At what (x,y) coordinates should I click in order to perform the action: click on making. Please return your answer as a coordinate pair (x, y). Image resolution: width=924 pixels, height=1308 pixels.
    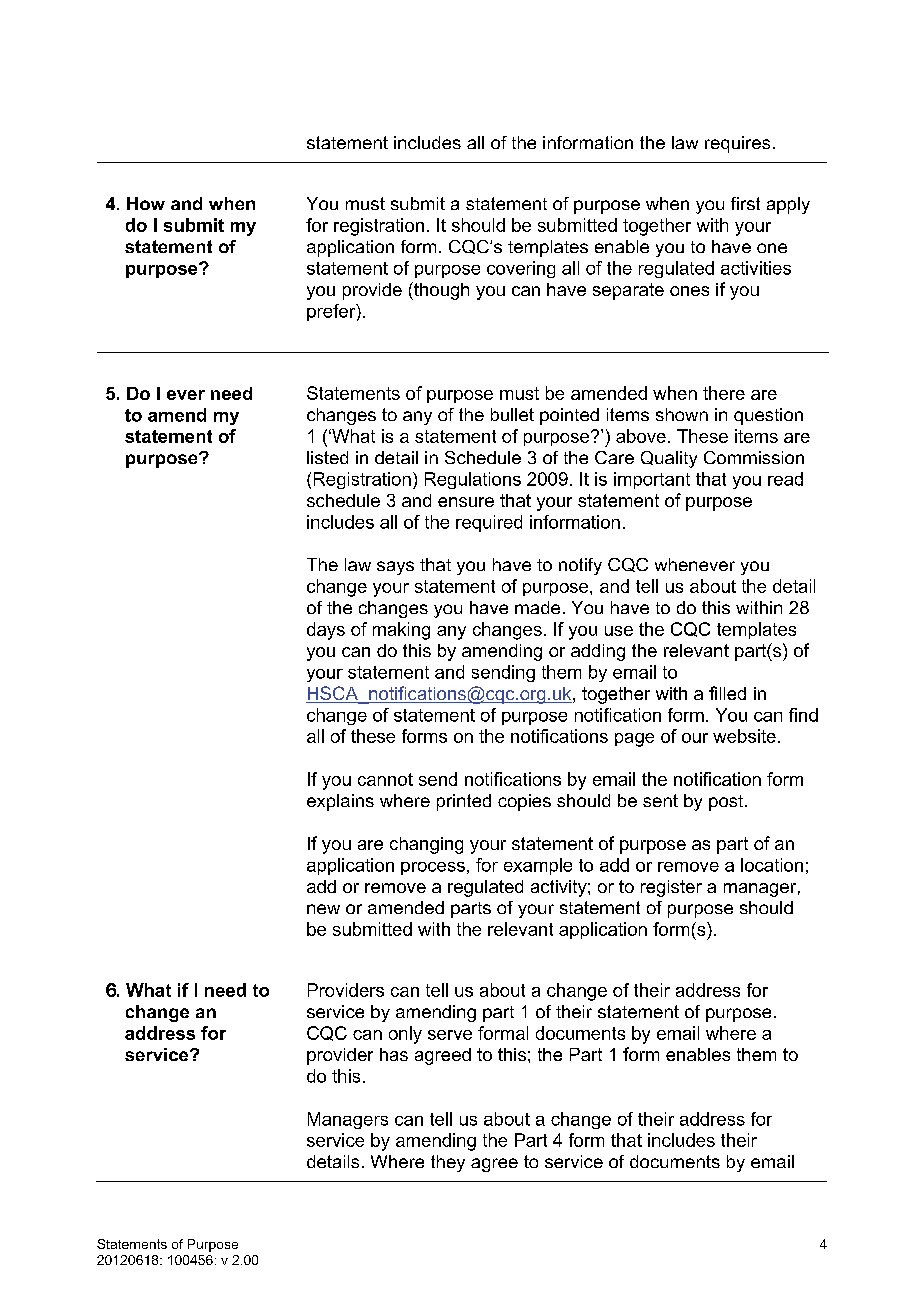
    Looking at the image, I should click on (401, 631).
